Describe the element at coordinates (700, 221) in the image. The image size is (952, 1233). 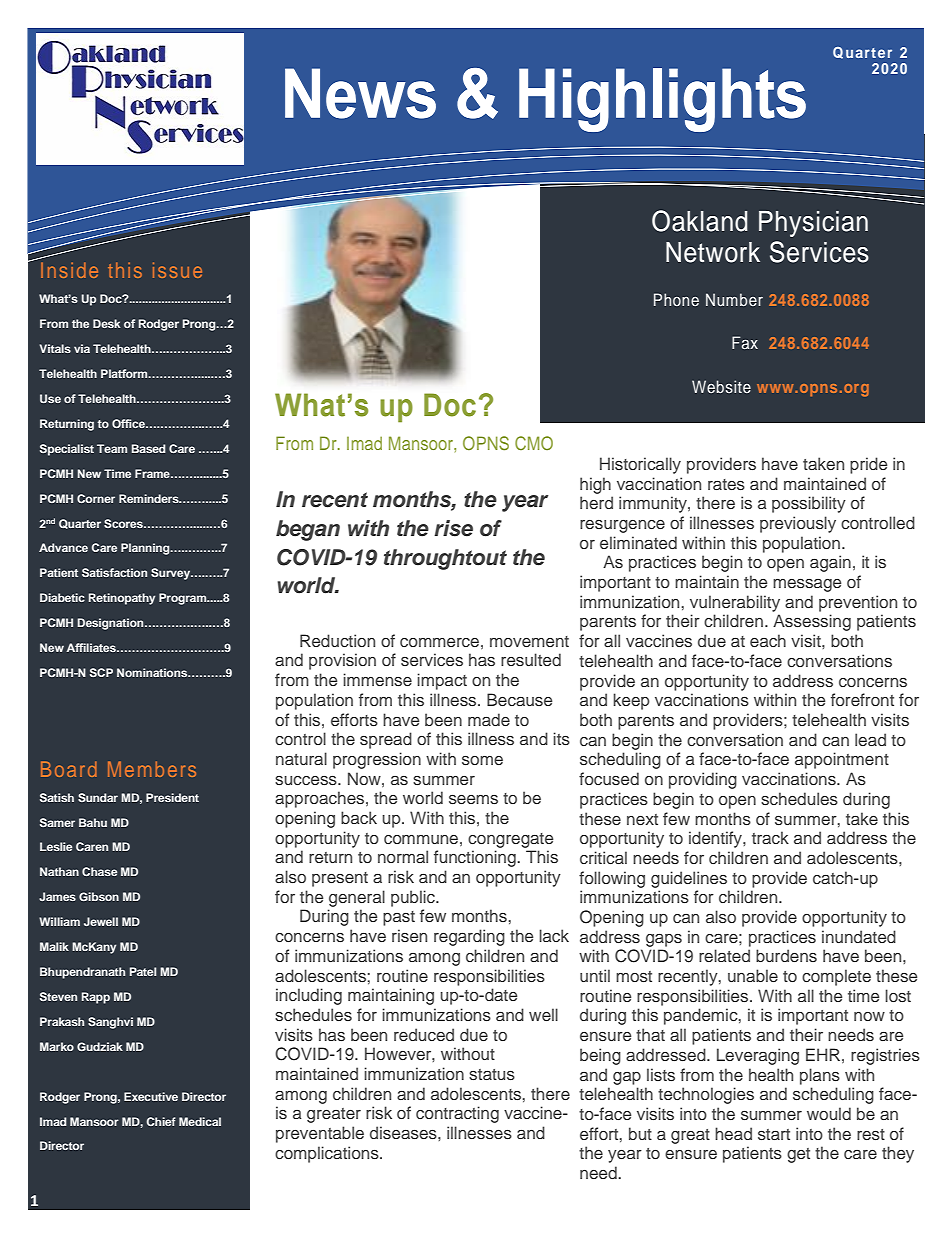
I see `Oakland` at that location.
